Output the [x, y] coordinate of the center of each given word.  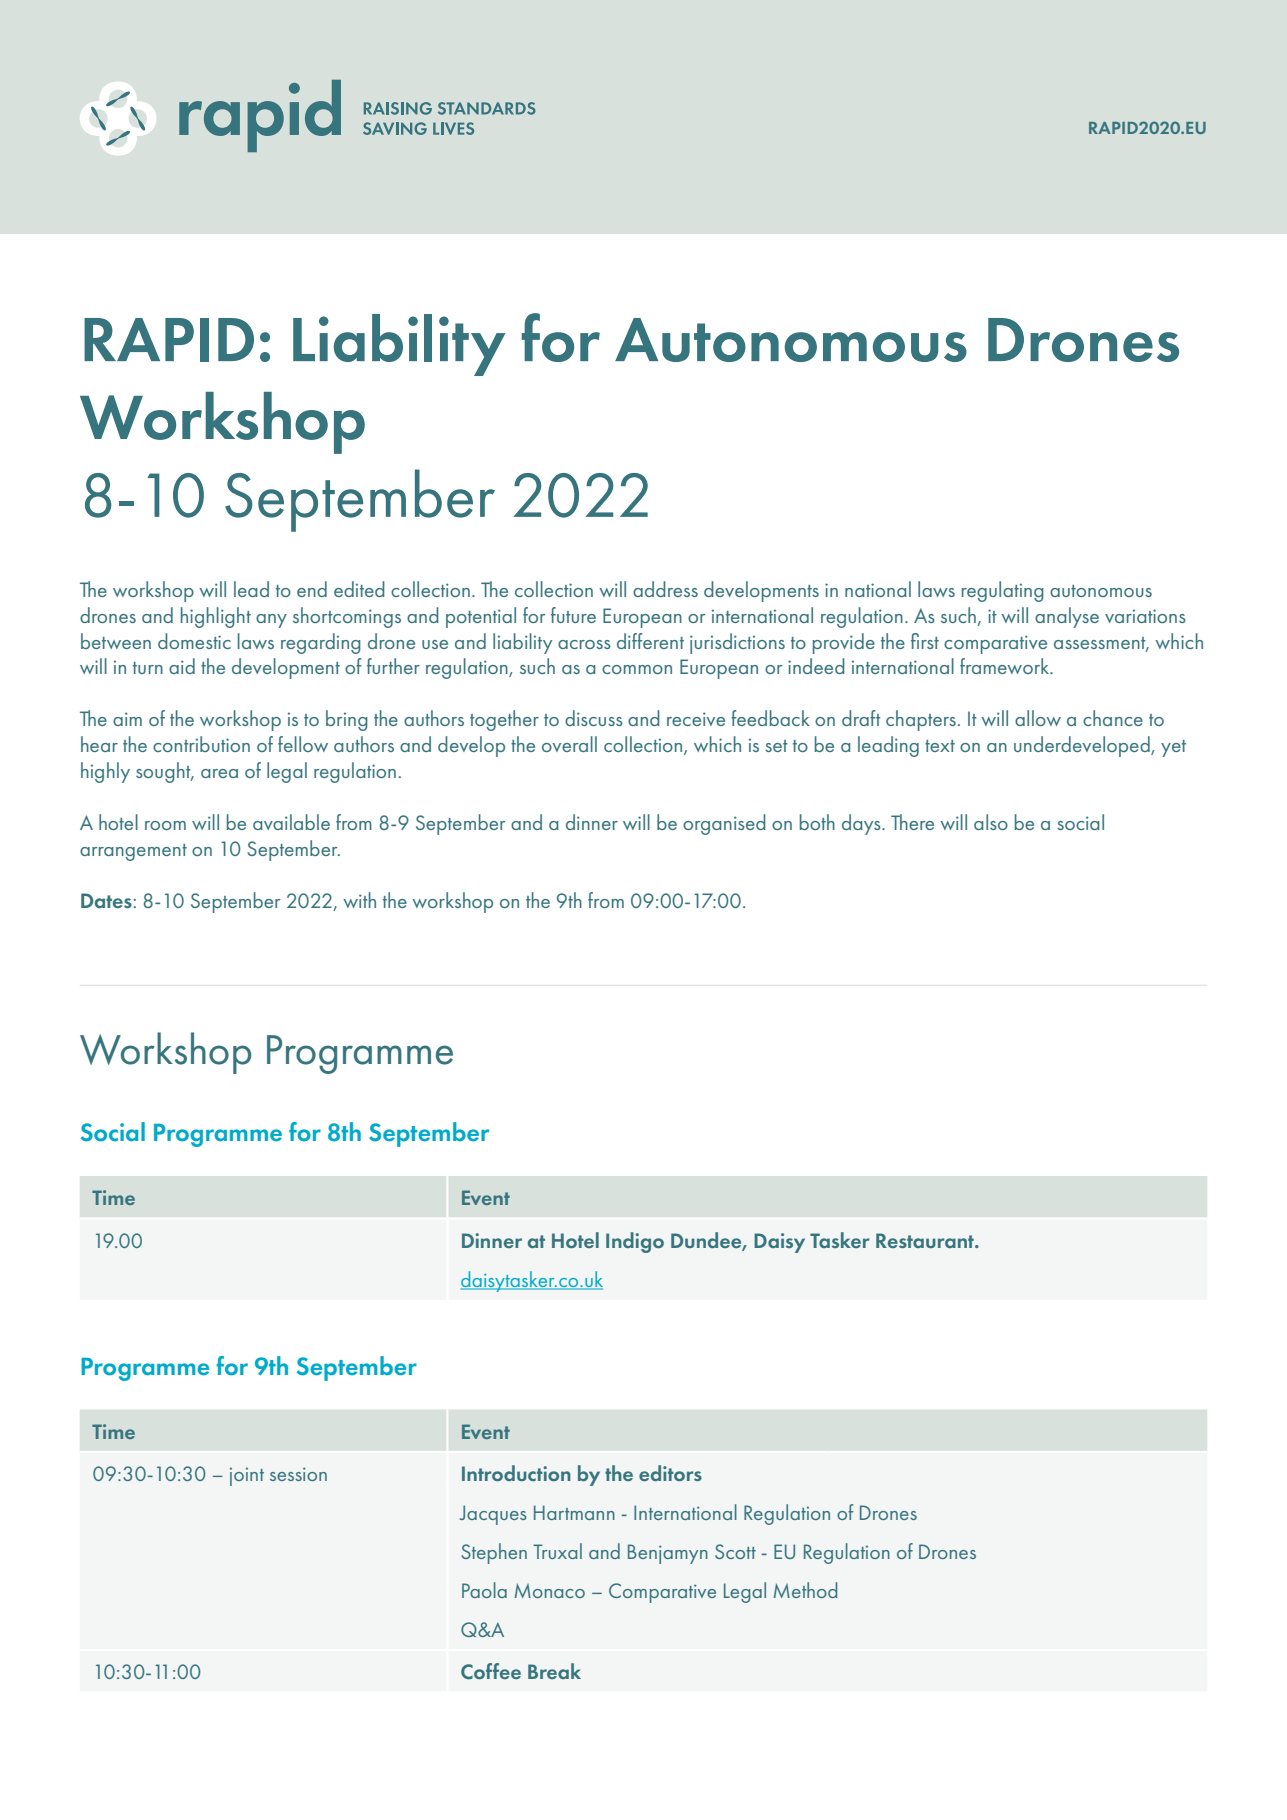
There [912, 822]
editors [670, 1473]
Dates [106, 900]
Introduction [516, 1473]
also [991, 822]
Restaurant [926, 1240]
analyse [1067, 617]
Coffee [491, 1671]
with [359, 900]
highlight [216, 617]
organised [724, 824]
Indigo [635, 1242]
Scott [735, 1551]
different [650, 641]
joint [247, 1477]
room [165, 825]
